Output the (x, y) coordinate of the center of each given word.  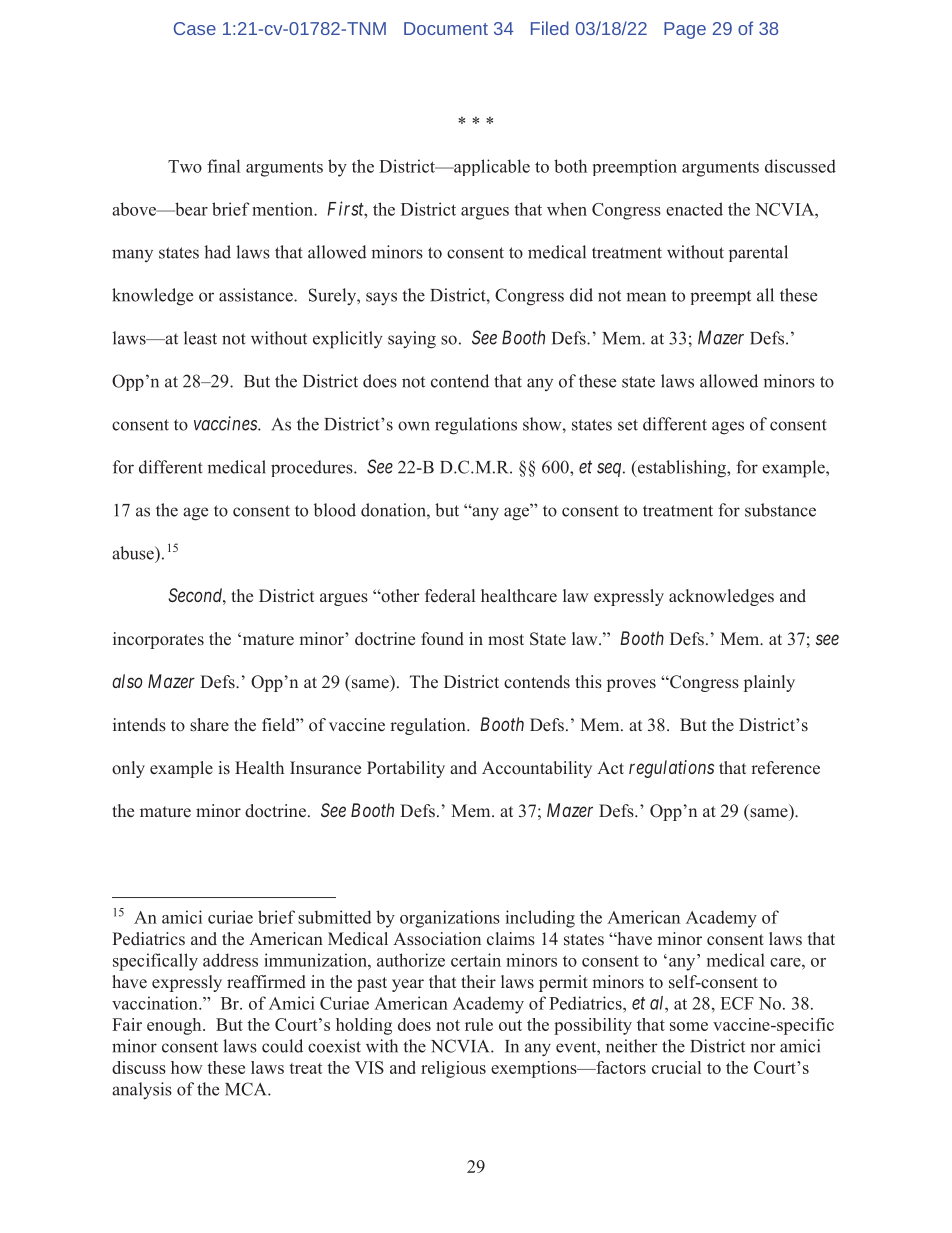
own (414, 426)
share (209, 725)
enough (175, 1026)
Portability (406, 769)
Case (195, 28)
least (200, 338)
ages (728, 428)
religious (453, 1069)
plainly (769, 683)
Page (685, 30)
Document (446, 28)
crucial (676, 1067)
